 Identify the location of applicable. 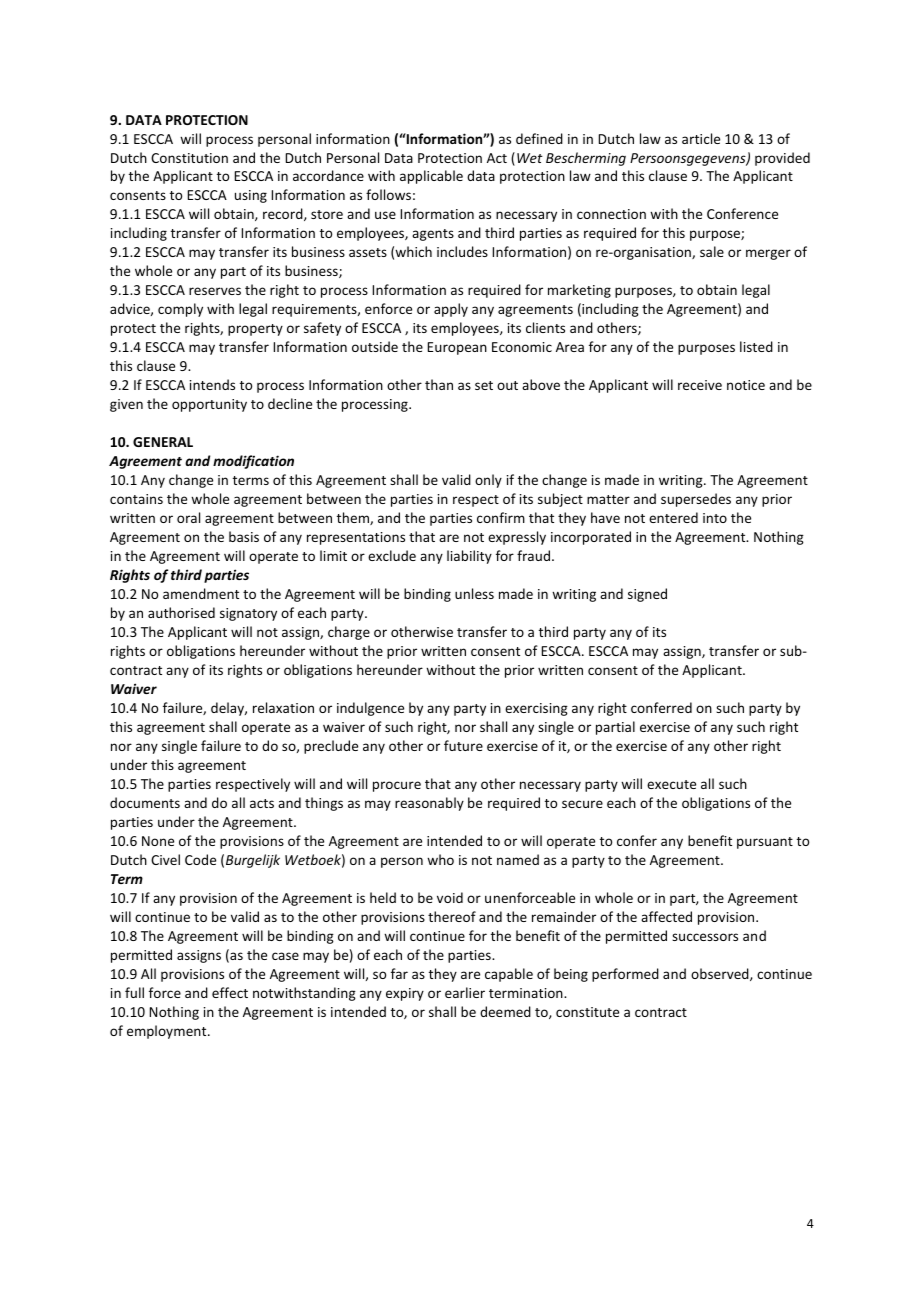
(431, 177).
